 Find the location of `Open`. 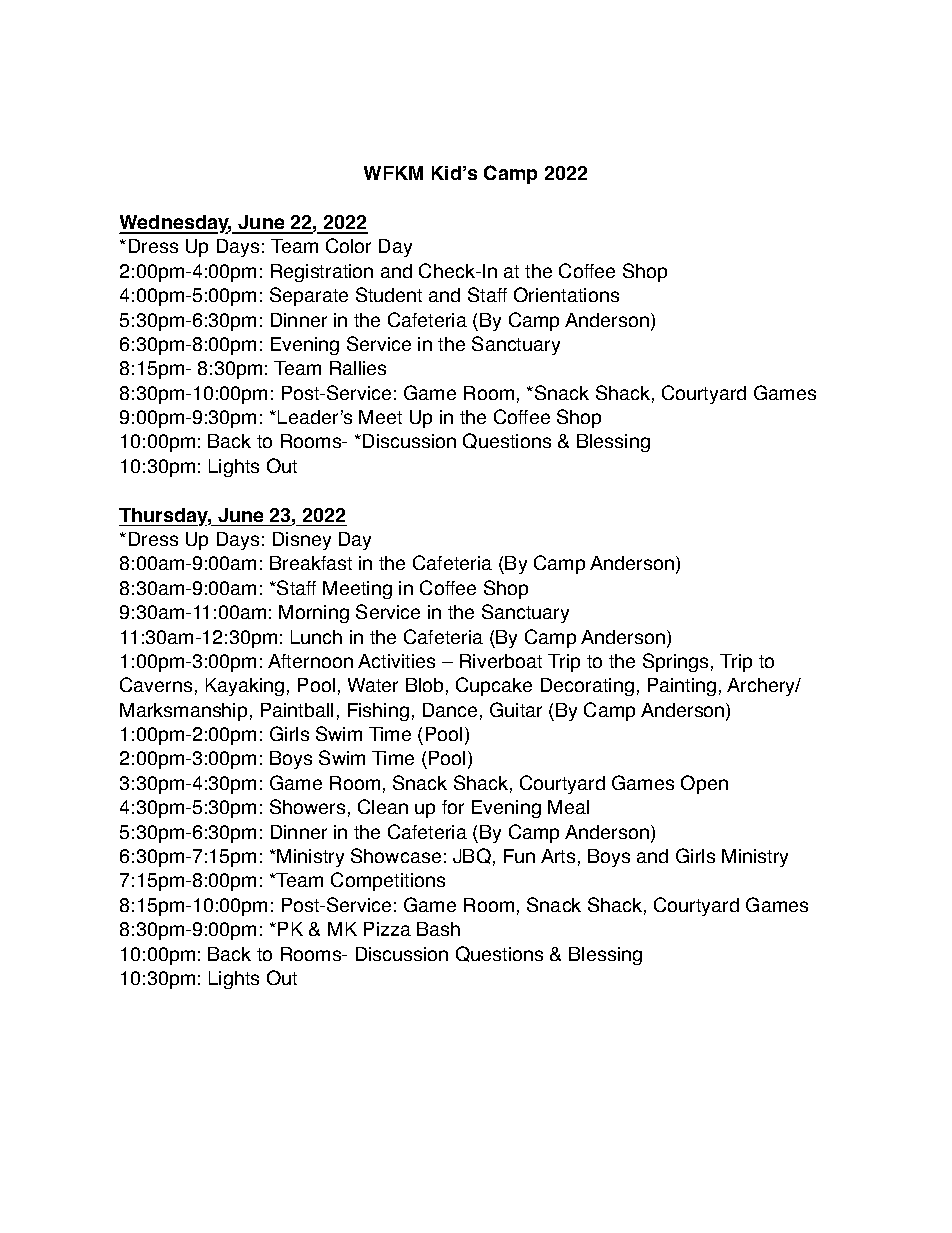

Open is located at coordinates (704, 784).
